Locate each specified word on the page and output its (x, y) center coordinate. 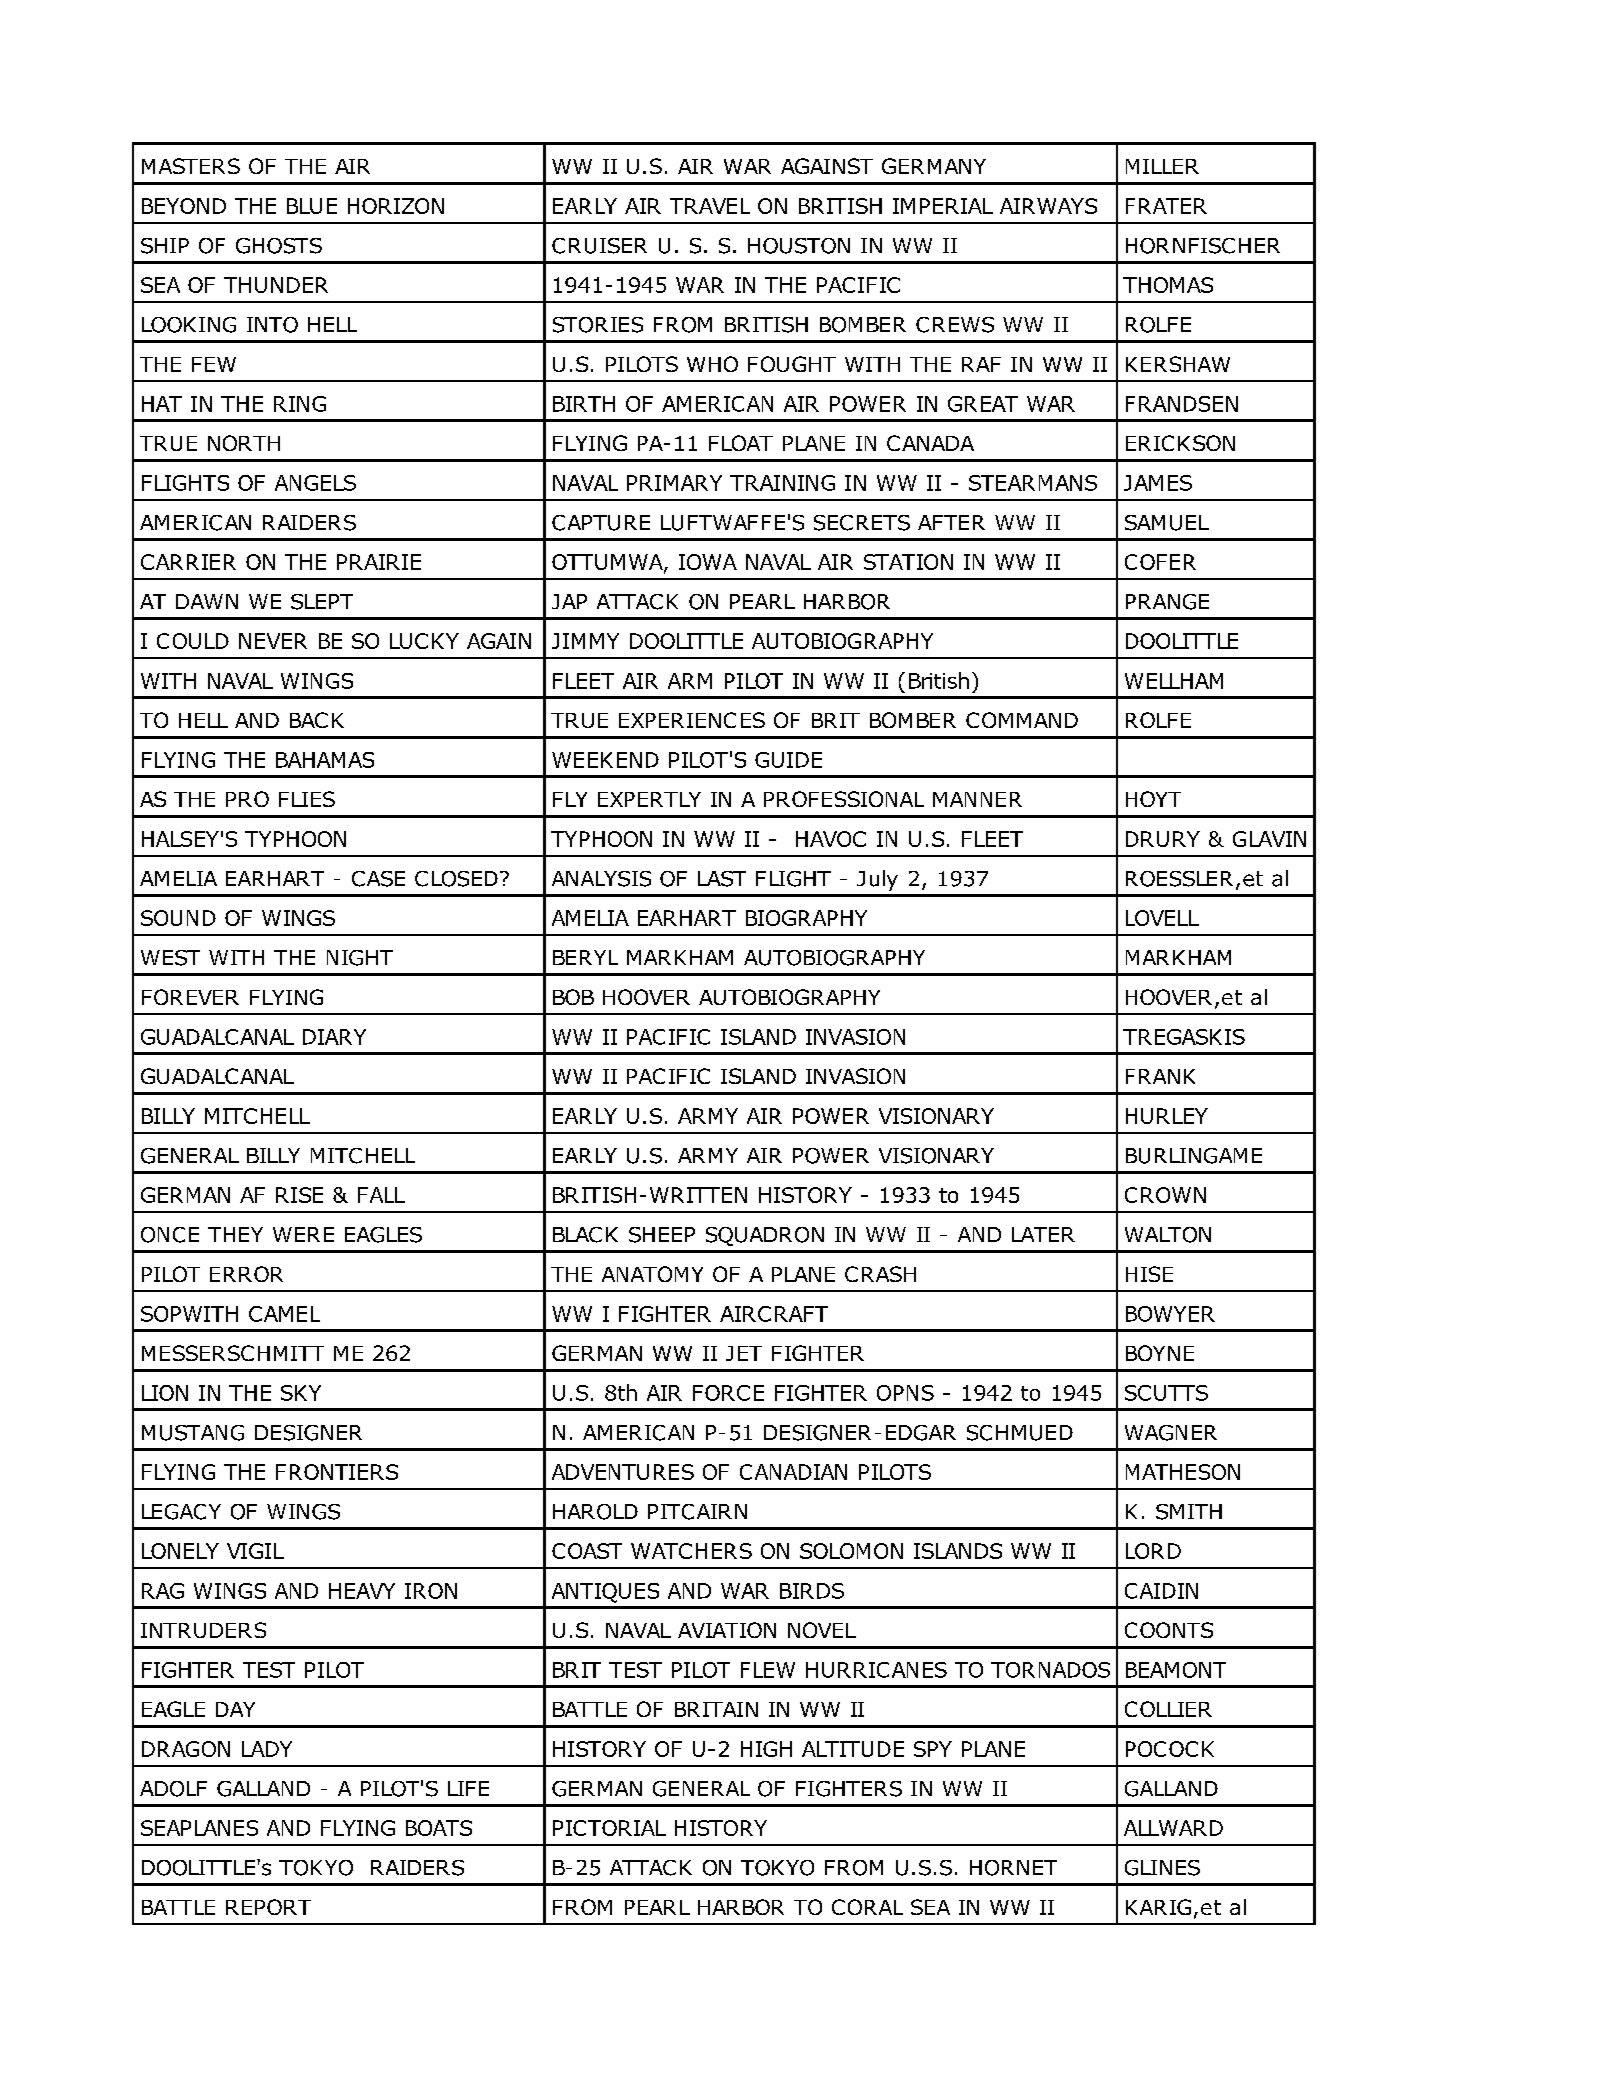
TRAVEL (710, 206)
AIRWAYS (1048, 206)
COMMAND (1022, 720)
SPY (933, 1749)
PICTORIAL (609, 1828)
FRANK (1160, 1076)
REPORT (268, 1907)
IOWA (708, 562)
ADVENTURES (623, 1472)
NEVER (273, 641)
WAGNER (1171, 1433)
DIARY (334, 1037)
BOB (573, 997)
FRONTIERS (337, 1472)
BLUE (312, 206)
